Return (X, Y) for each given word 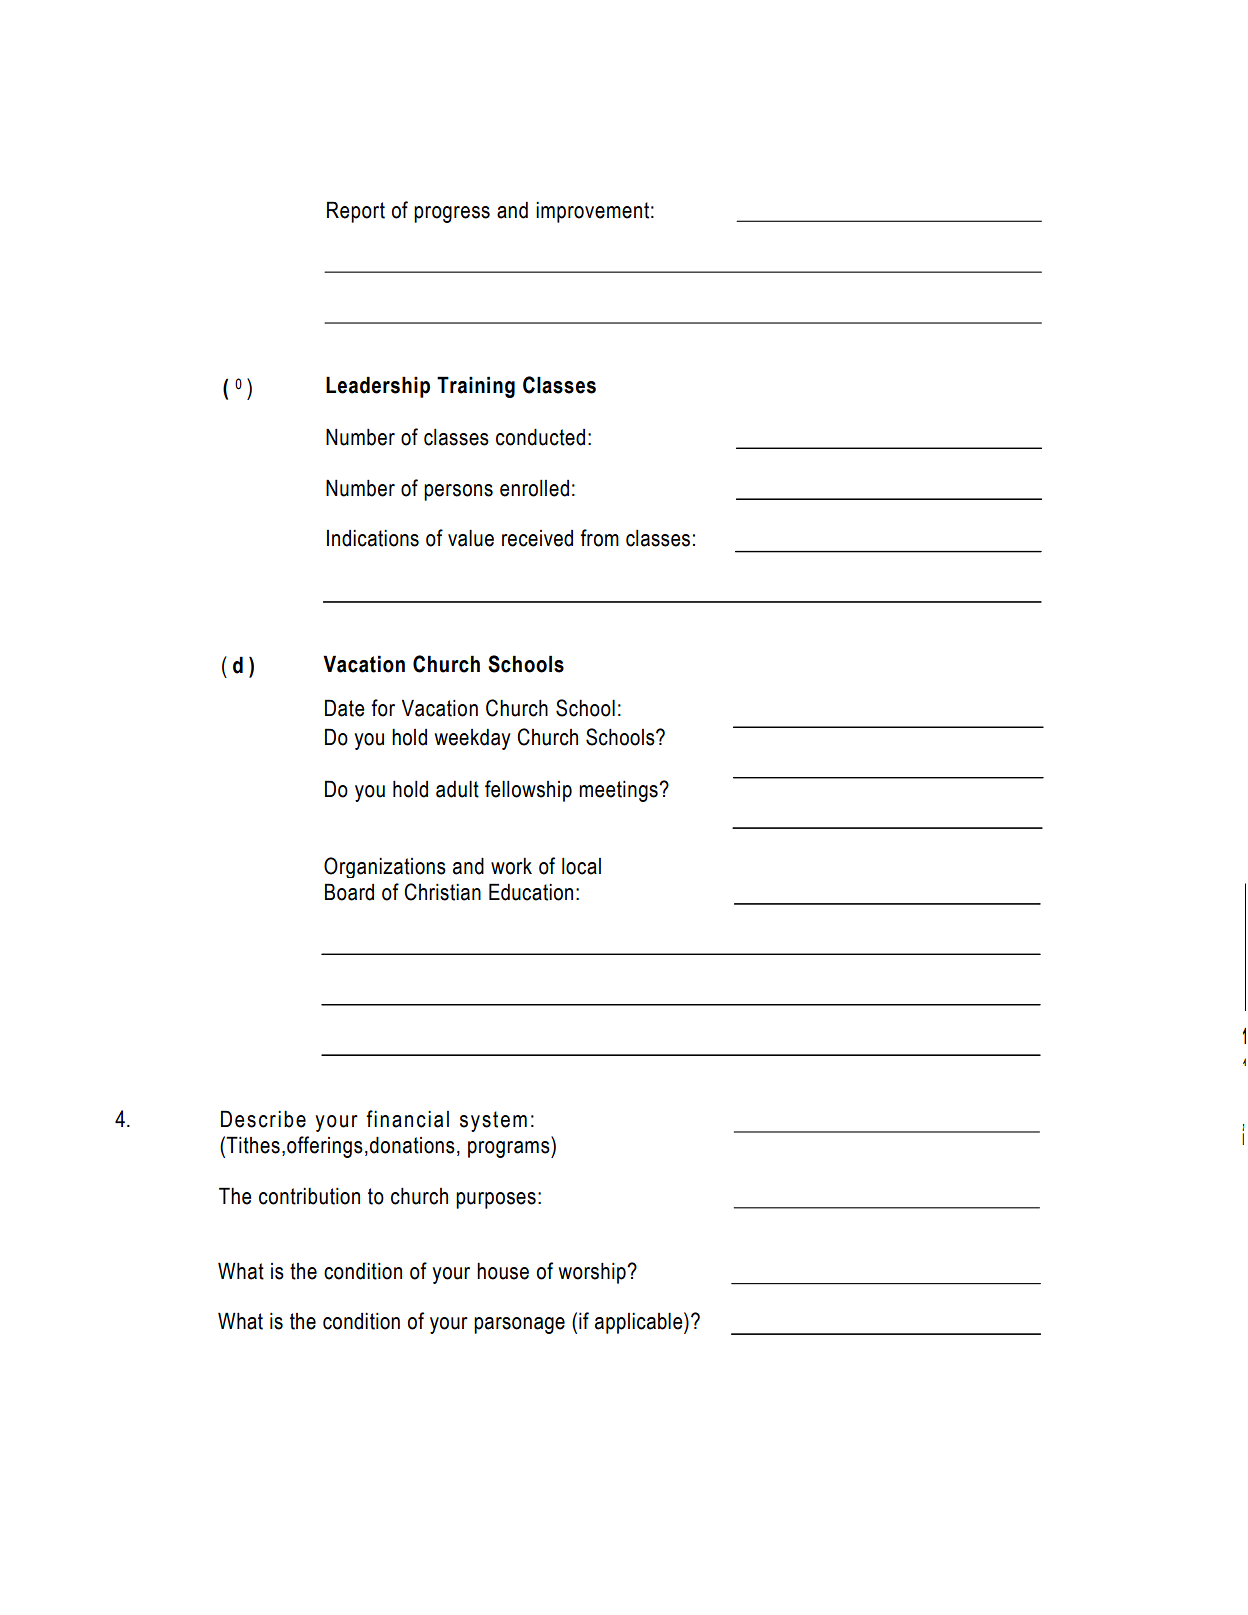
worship (593, 1273)
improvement (592, 212)
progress (452, 214)
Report (356, 212)
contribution (309, 1196)
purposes (496, 1200)
